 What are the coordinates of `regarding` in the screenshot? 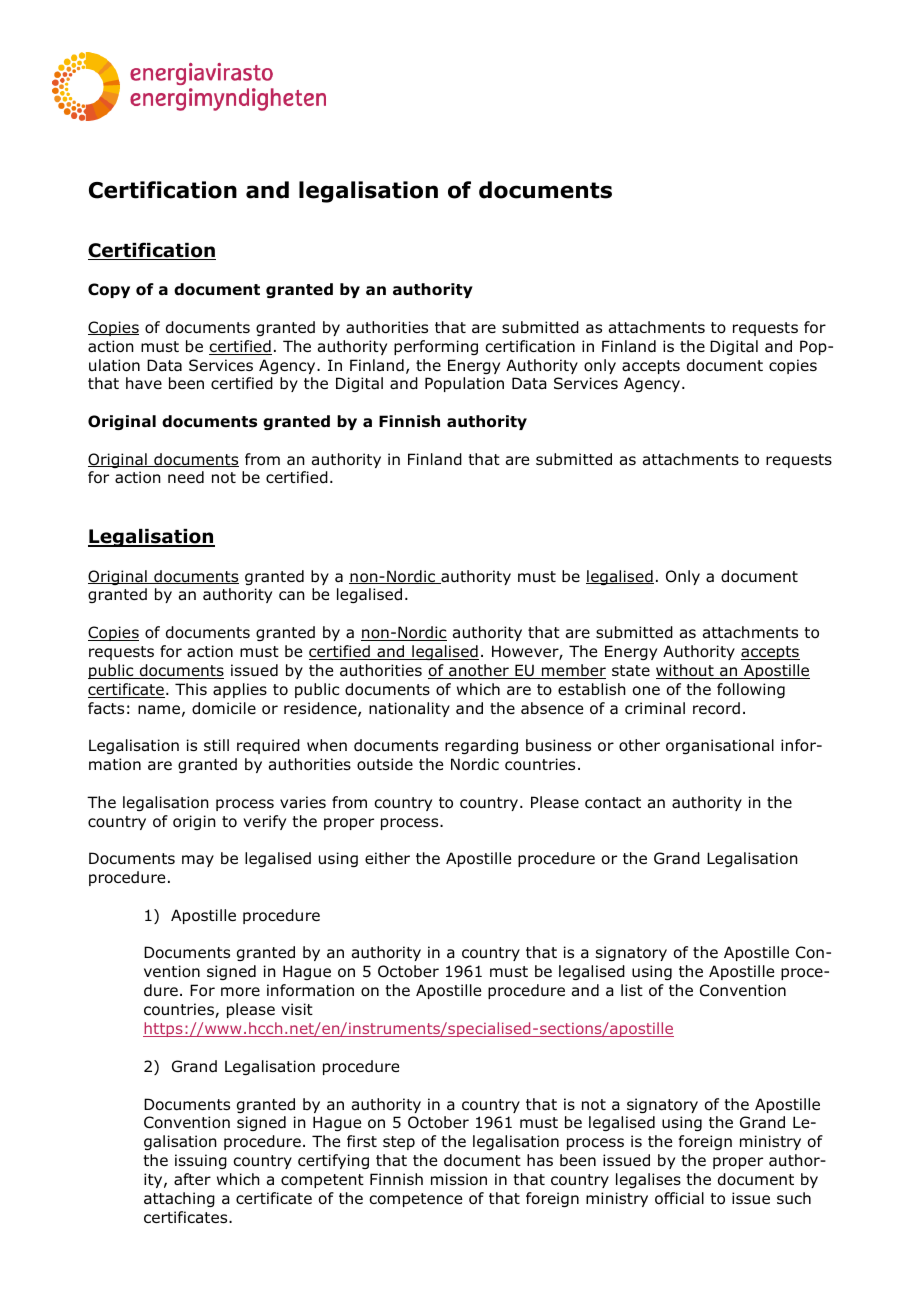 It's located at (481, 746).
